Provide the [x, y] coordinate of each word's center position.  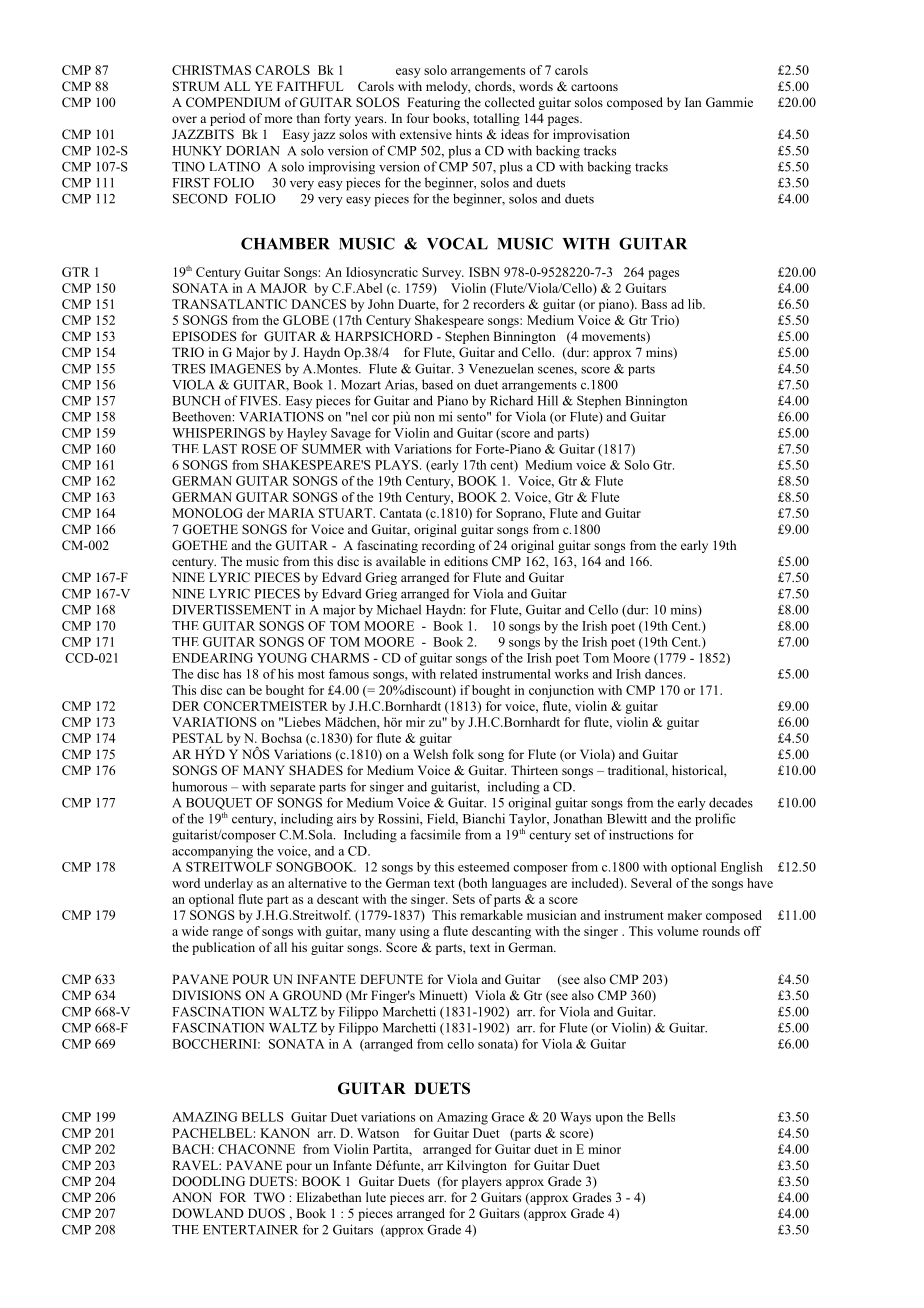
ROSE [258, 449]
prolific [715, 819]
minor [604, 1149]
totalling [497, 119]
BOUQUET [219, 804]
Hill [547, 400]
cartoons [594, 87]
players [482, 1182]
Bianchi [484, 818]
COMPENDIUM [233, 102]
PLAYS [398, 465]
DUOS [266, 1213]
